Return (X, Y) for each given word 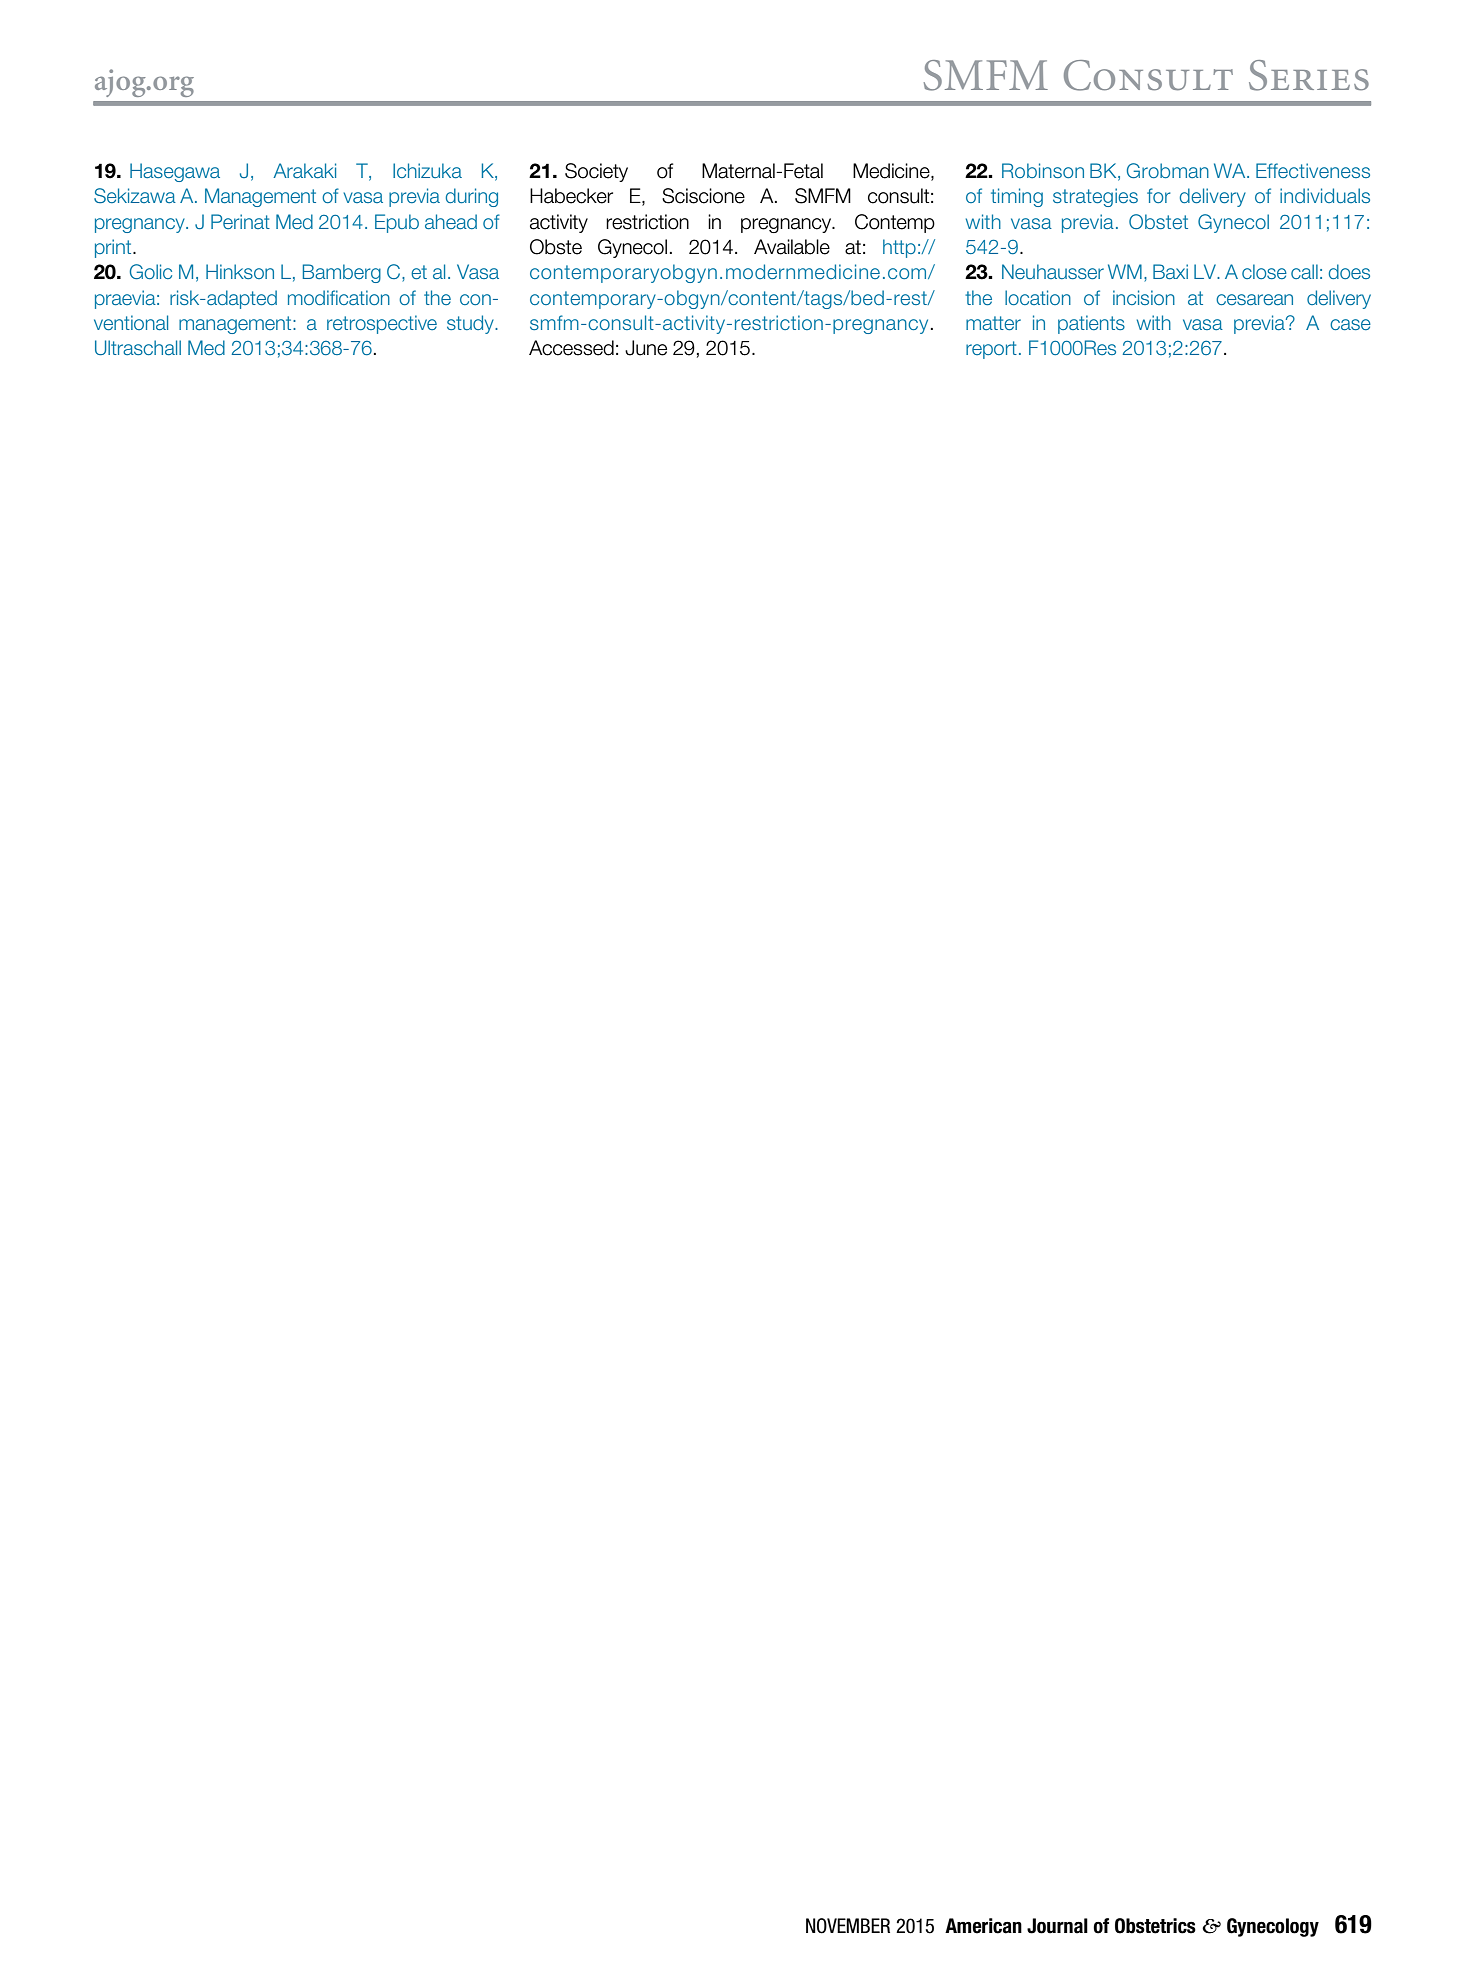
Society (596, 172)
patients (1091, 324)
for (1159, 195)
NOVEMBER (848, 1926)
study (471, 324)
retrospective (382, 324)
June (646, 348)
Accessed (571, 348)
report (991, 350)
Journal (1057, 1926)
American (983, 1926)
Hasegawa (175, 172)
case (1350, 324)
